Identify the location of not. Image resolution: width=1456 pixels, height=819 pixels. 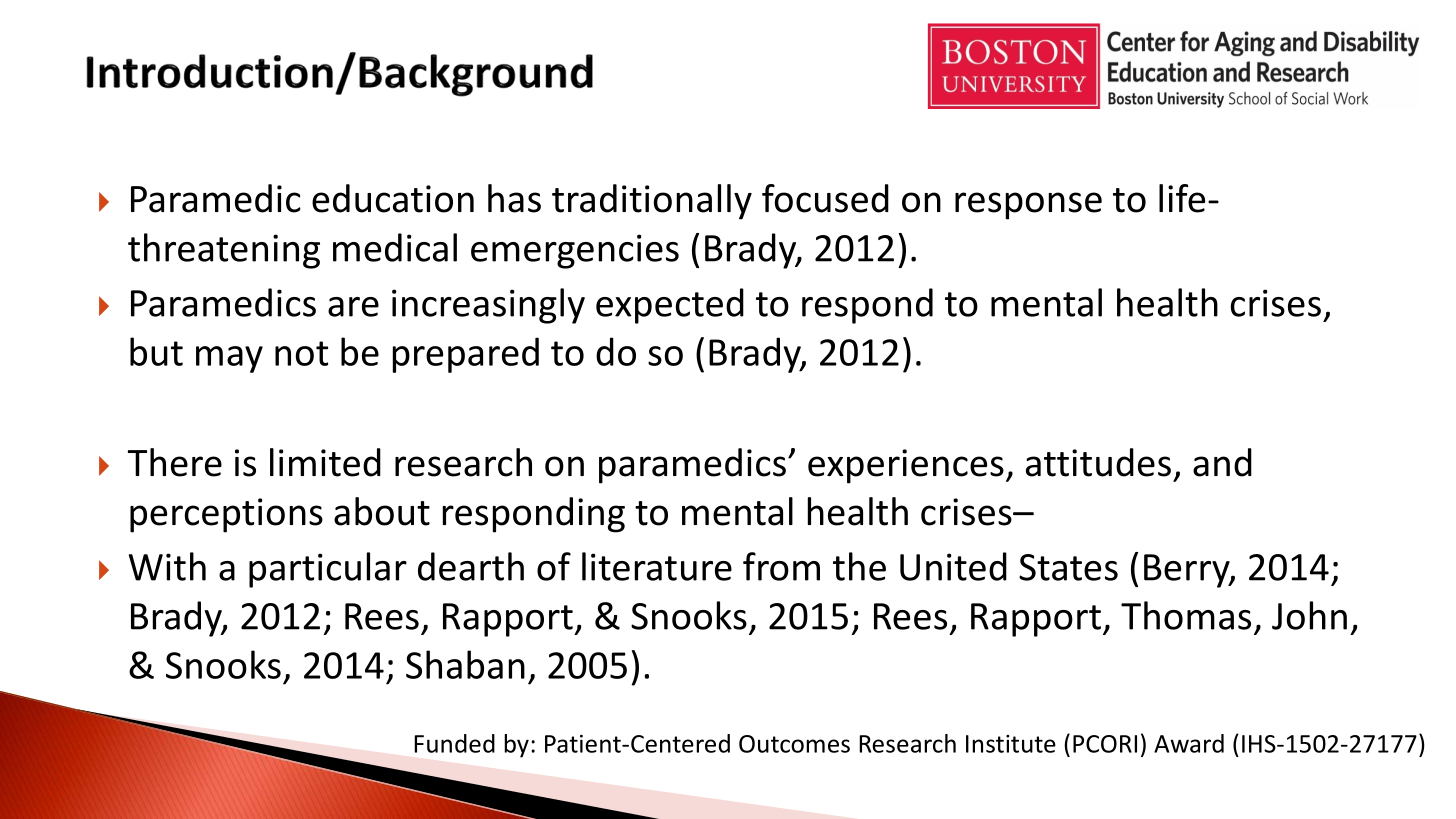
(301, 353).
